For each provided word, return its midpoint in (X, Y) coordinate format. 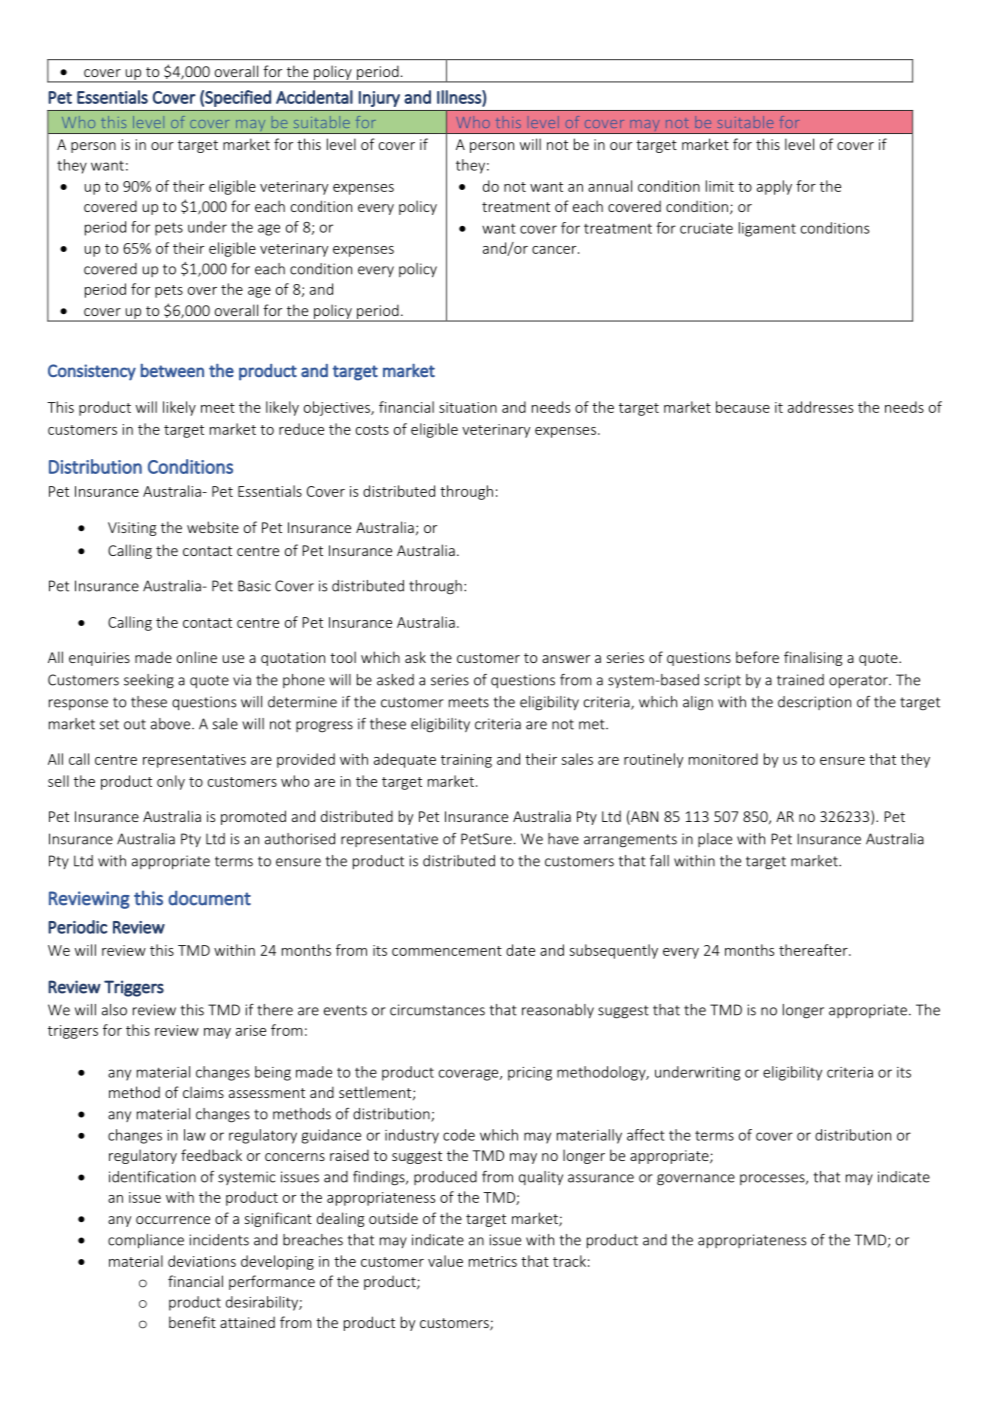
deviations (202, 1261)
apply (774, 187)
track (569, 1261)
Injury (379, 99)
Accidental (314, 97)
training (466, 761)
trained (800, 680)
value (445, 1261)
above (172, 724)
